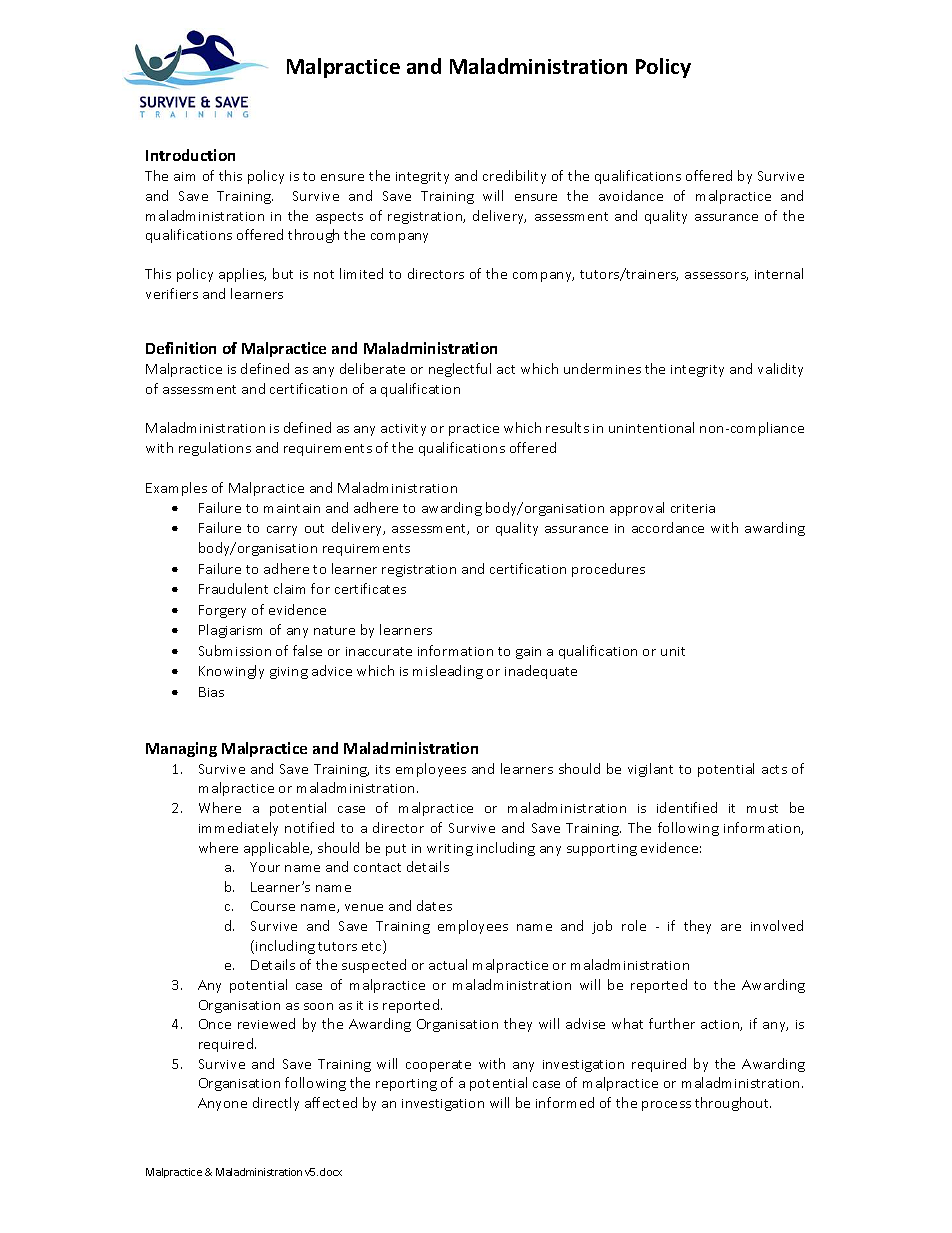  What do you see at coordinates (230, 631) in the image?
I see `Plagiarism` at bounding box center [230, 631].
